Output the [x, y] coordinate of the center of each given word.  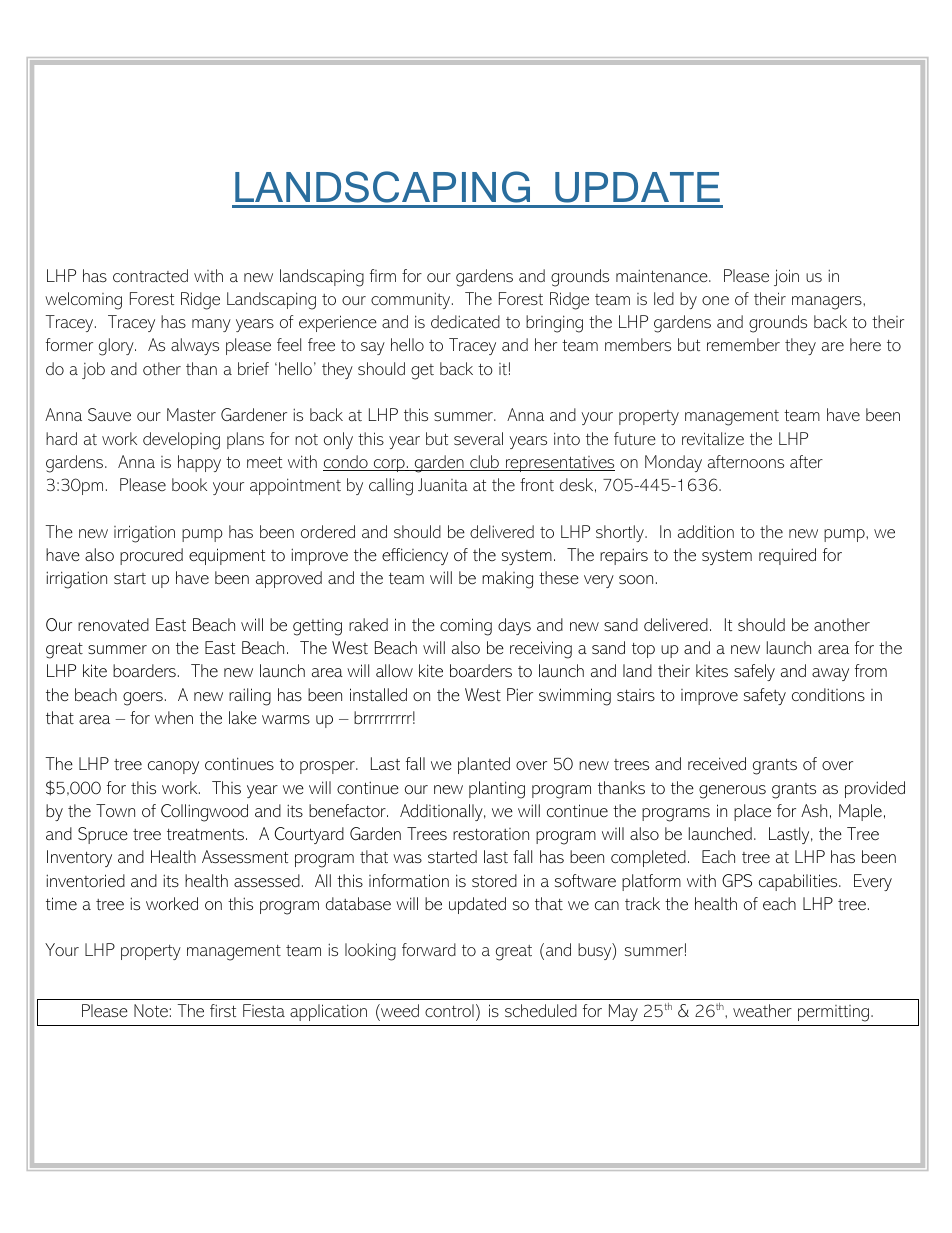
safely [754, 672]
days [514, 626]
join [786, 277]
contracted [150, 275]
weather [762, 1010]
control [449, 1010]
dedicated [465, 321]
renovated [113, 624]
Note [151, 1010]
